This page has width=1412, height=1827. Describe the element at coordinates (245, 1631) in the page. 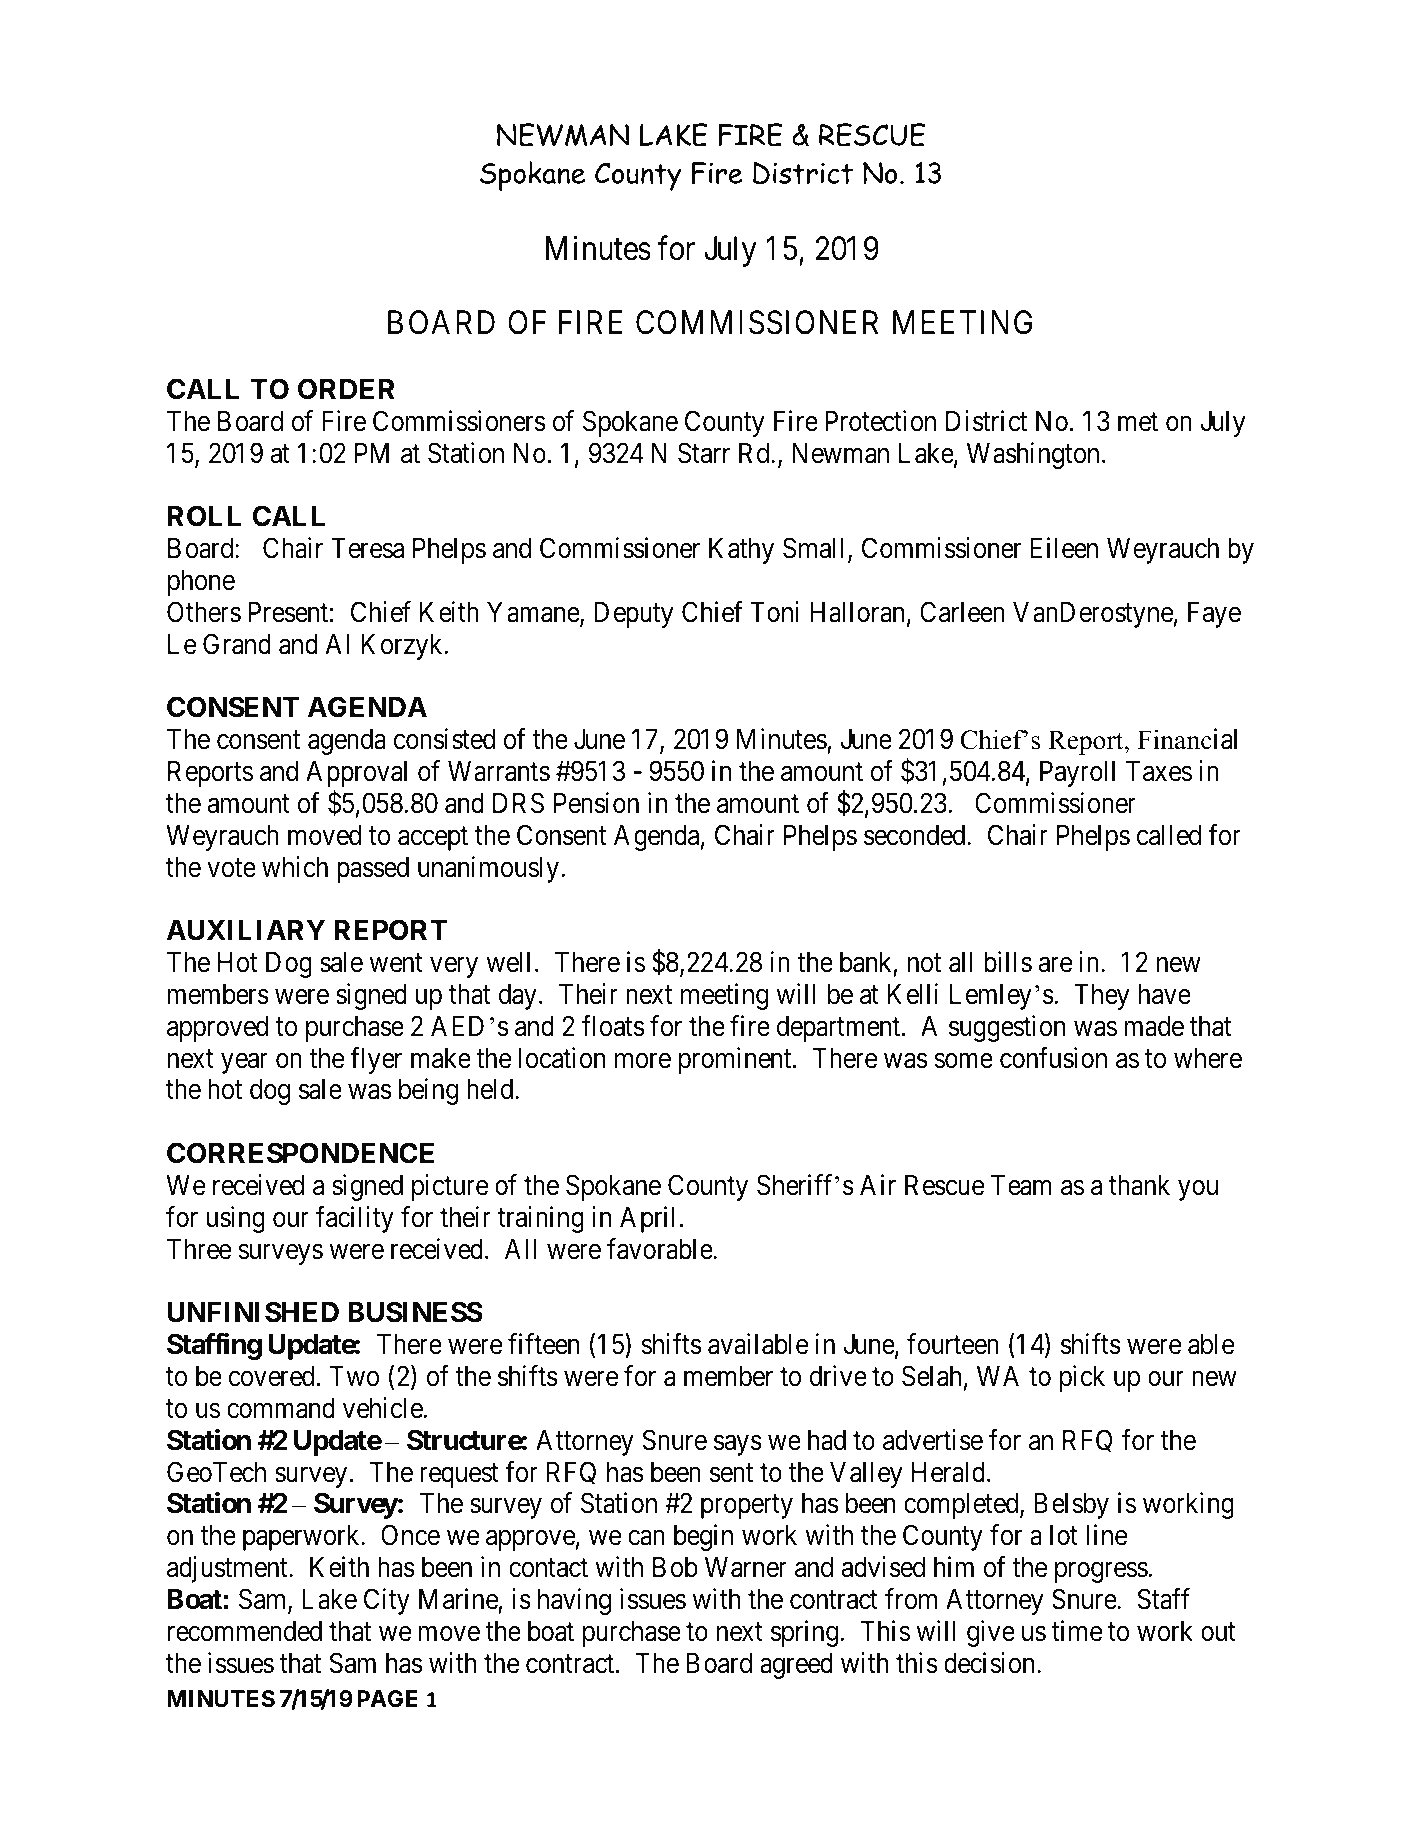

I see `recommended` at that location.
